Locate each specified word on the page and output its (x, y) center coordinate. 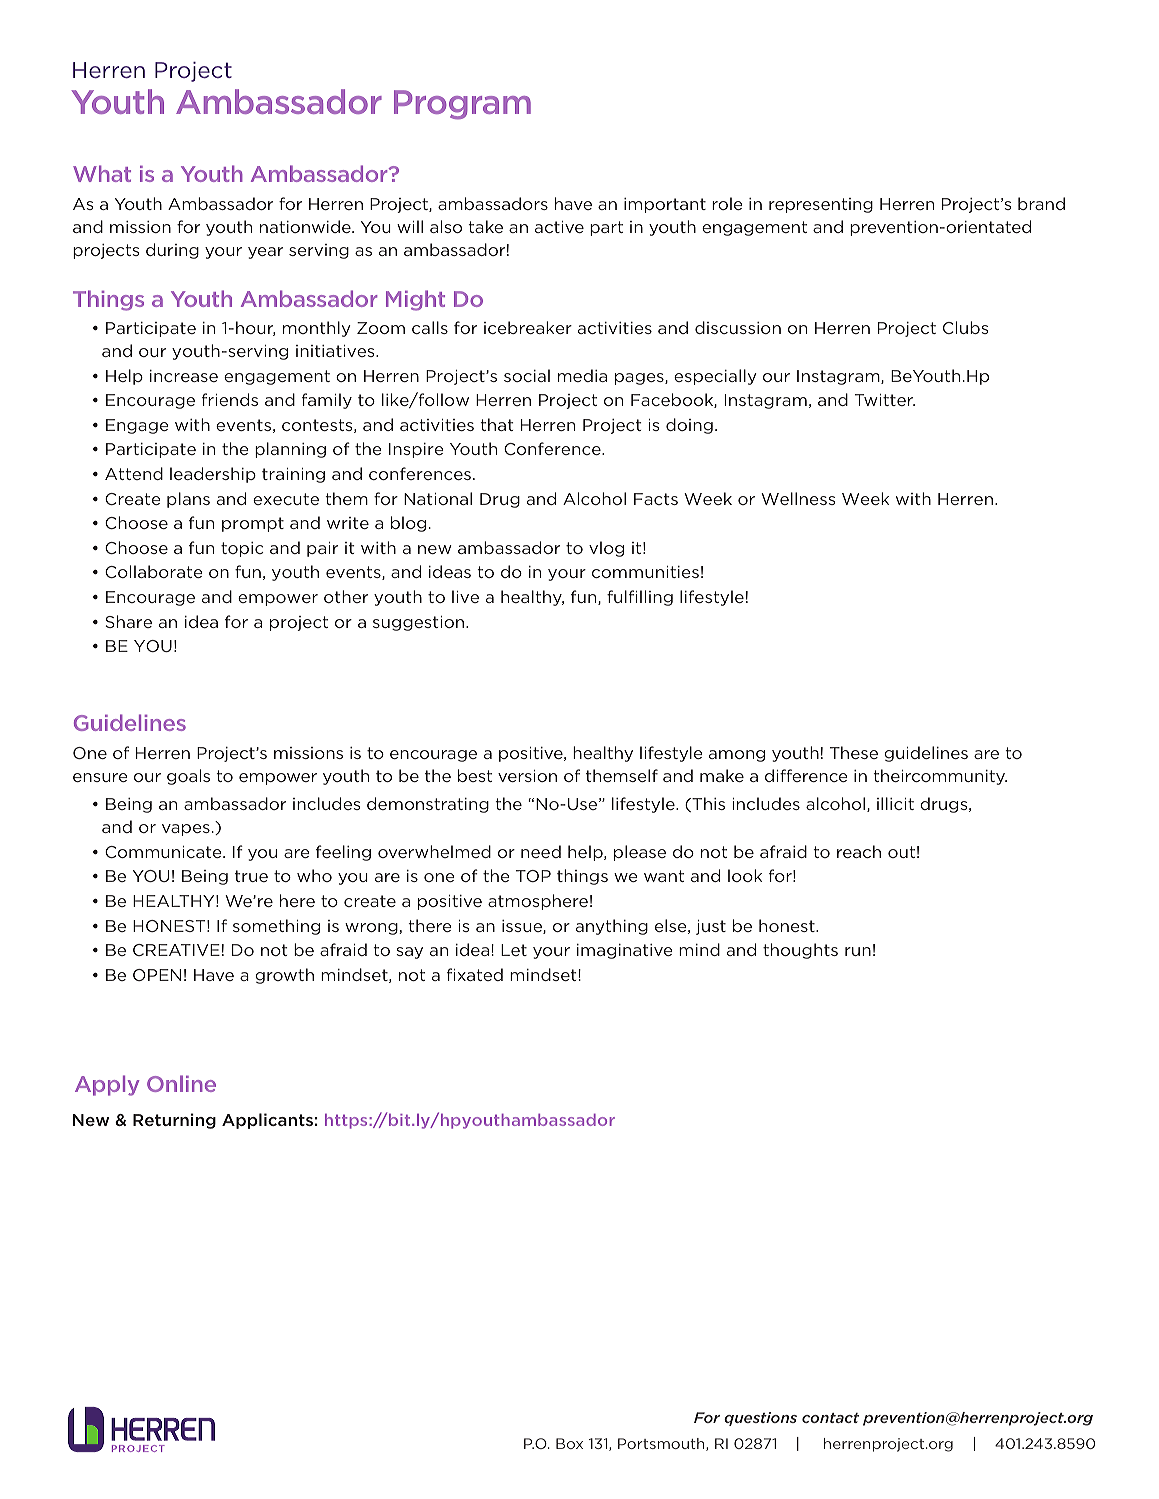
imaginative (625, 951)
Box (569, 1443)
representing (821, 205)
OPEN (157, 975)
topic (242, 549)
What (102, 173)
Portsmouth (662, 1444)
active (559, 227)
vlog (606, 549)
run (858, 951)
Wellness (798, 498)
